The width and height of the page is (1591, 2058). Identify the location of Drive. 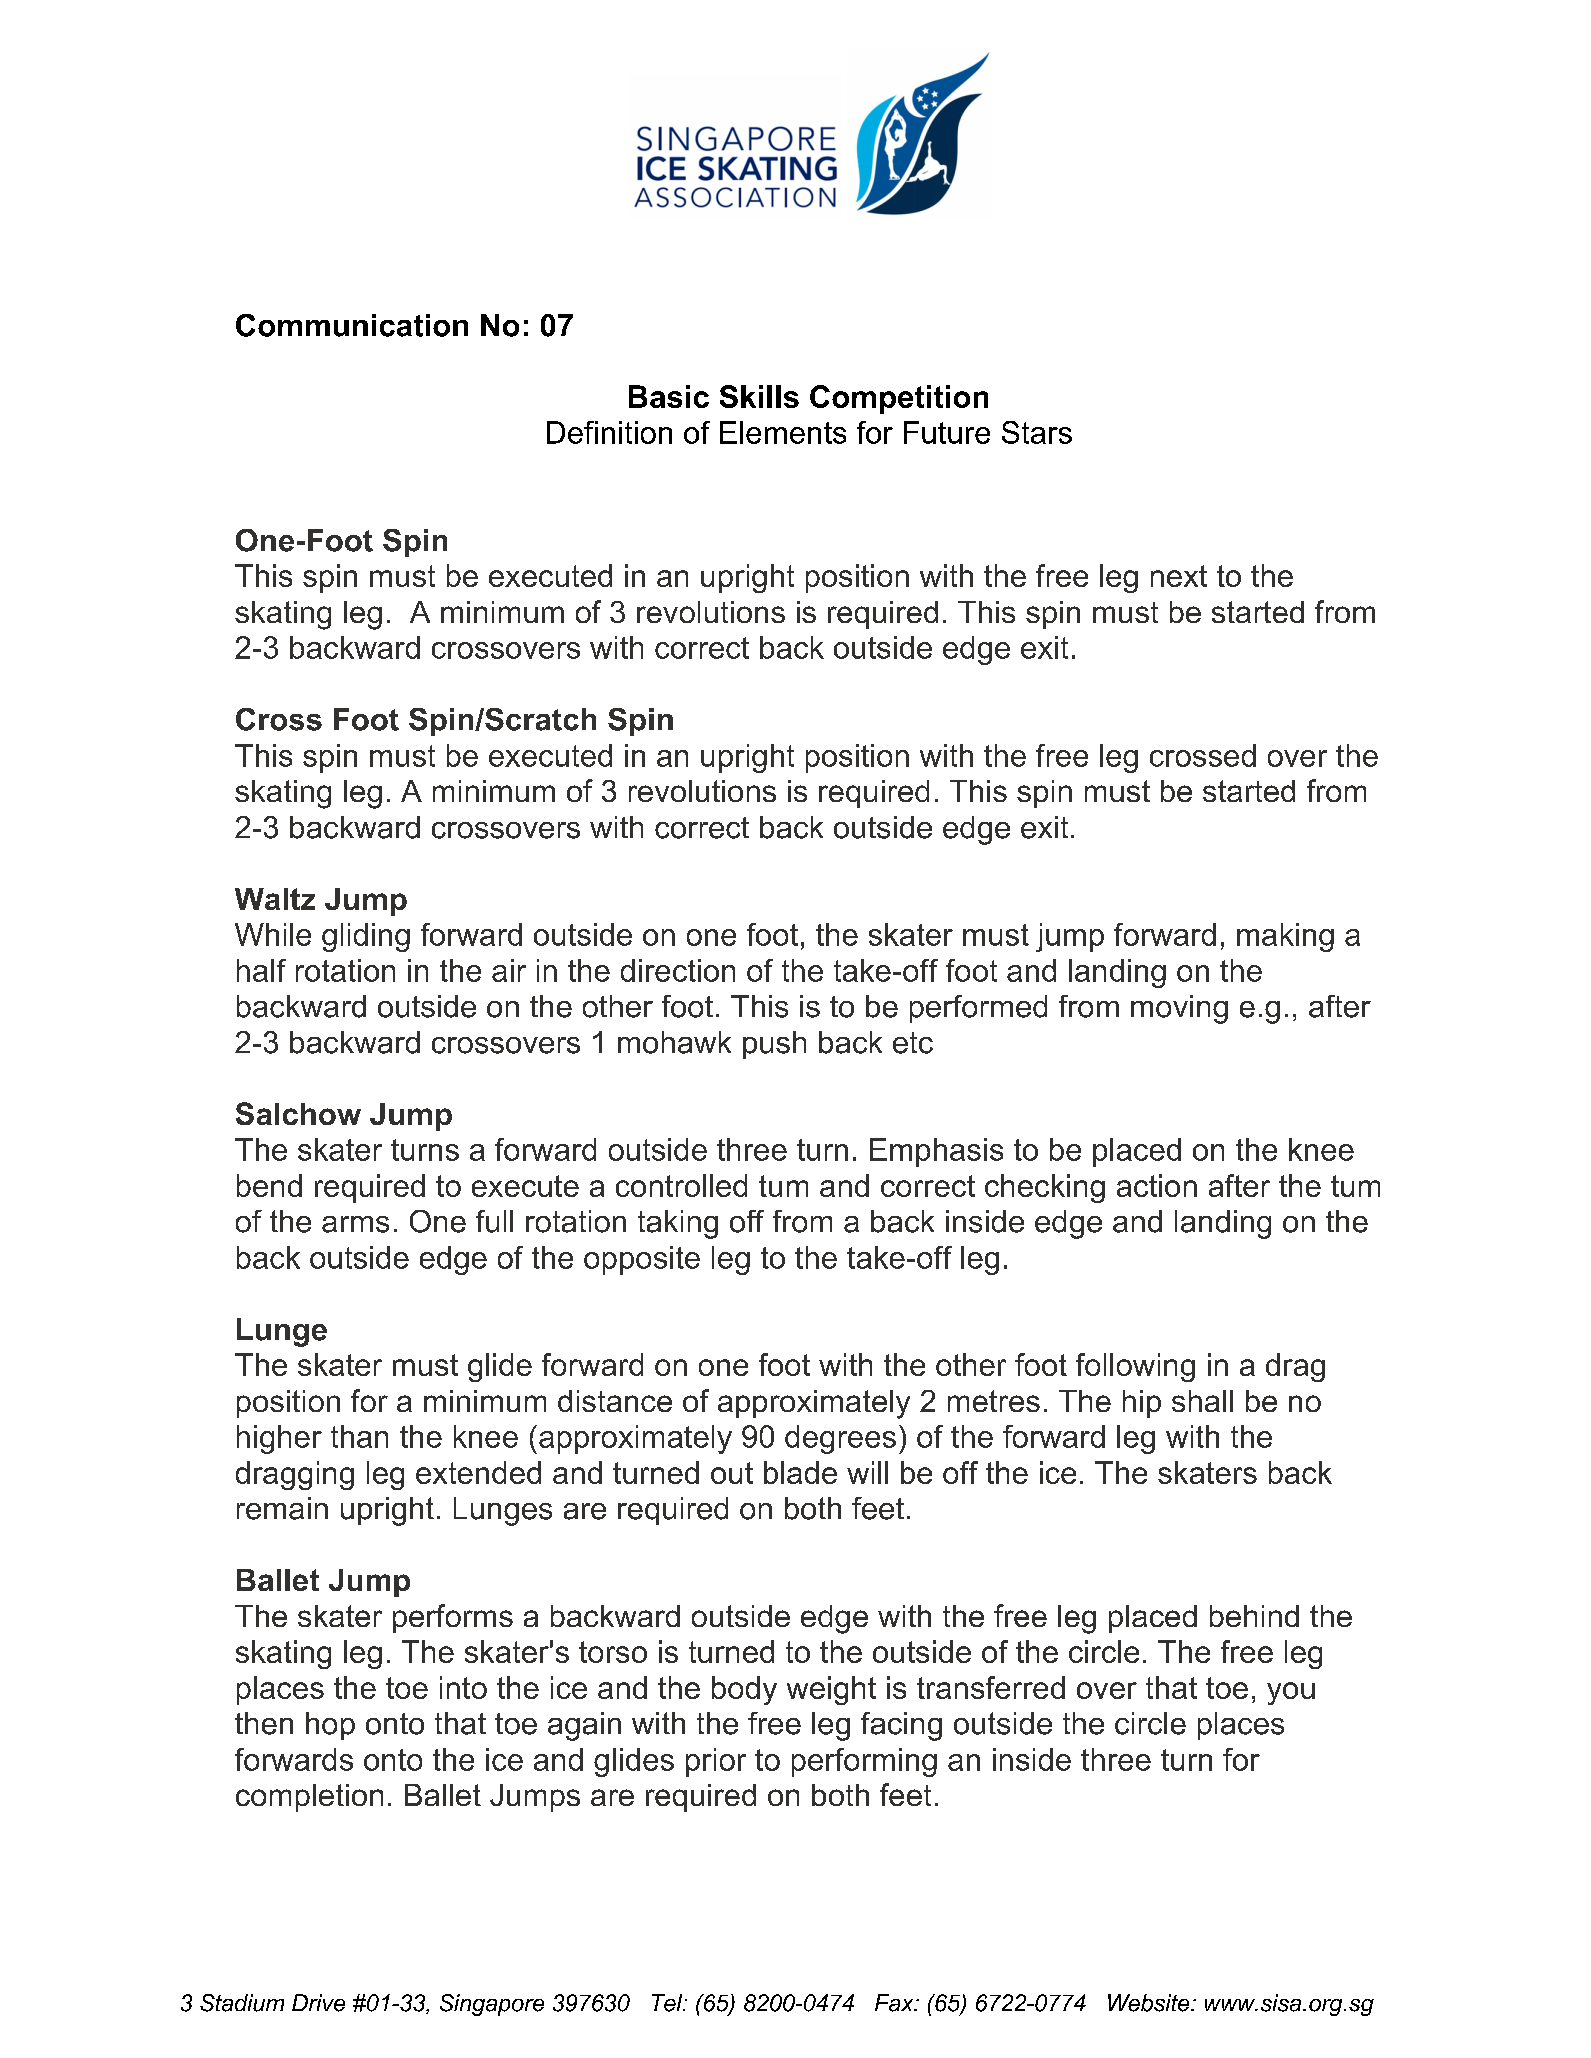
(318, 2003).
